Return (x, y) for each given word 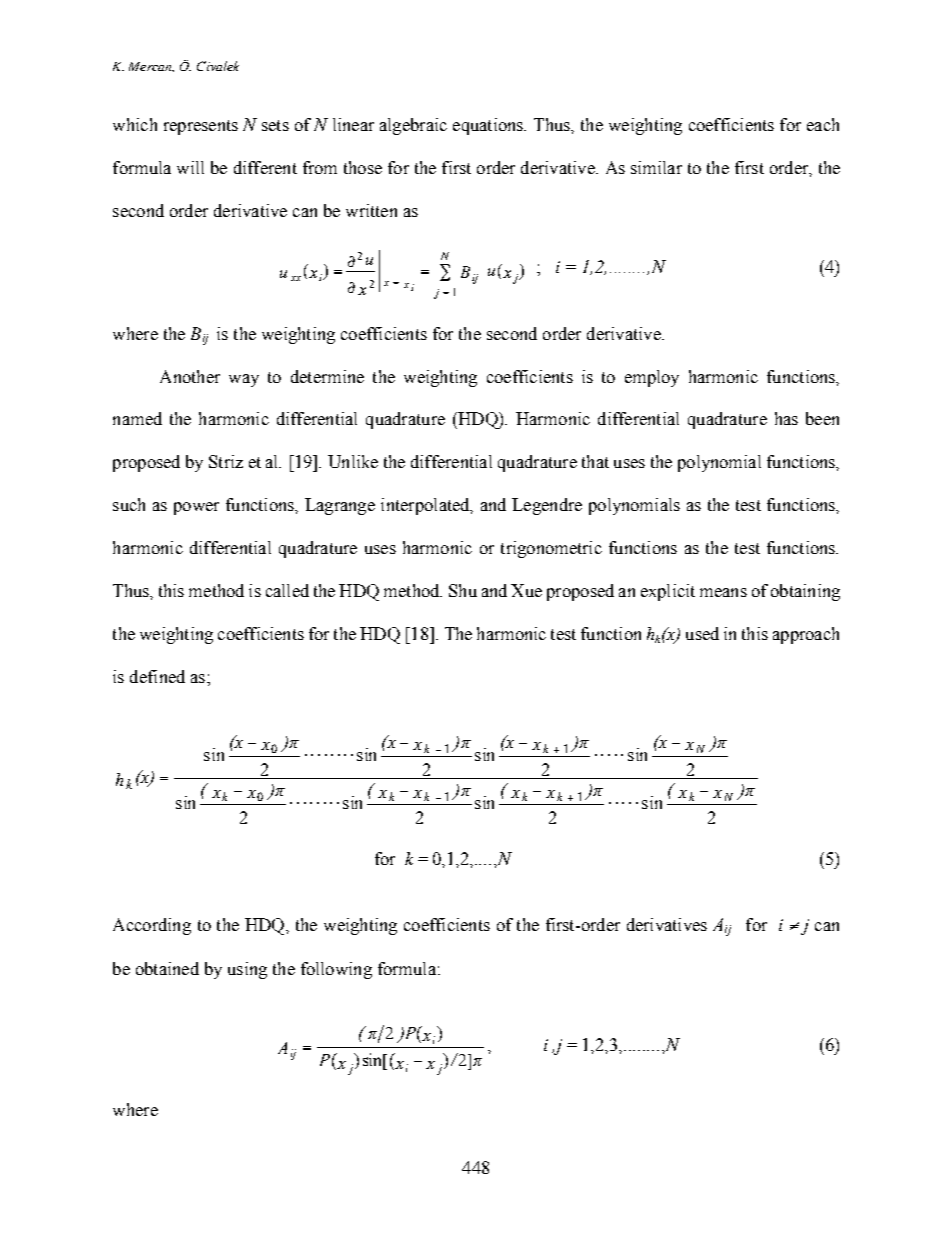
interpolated (426, 506)
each (823, 124)
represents (201, 127)
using (247, 970)
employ (652, 378)
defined (157, 676)
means (723, 592)
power (196, 508)
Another (190, 376)
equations (489, 126)
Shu (463, 590)
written (371, 210)
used (702, 633)
